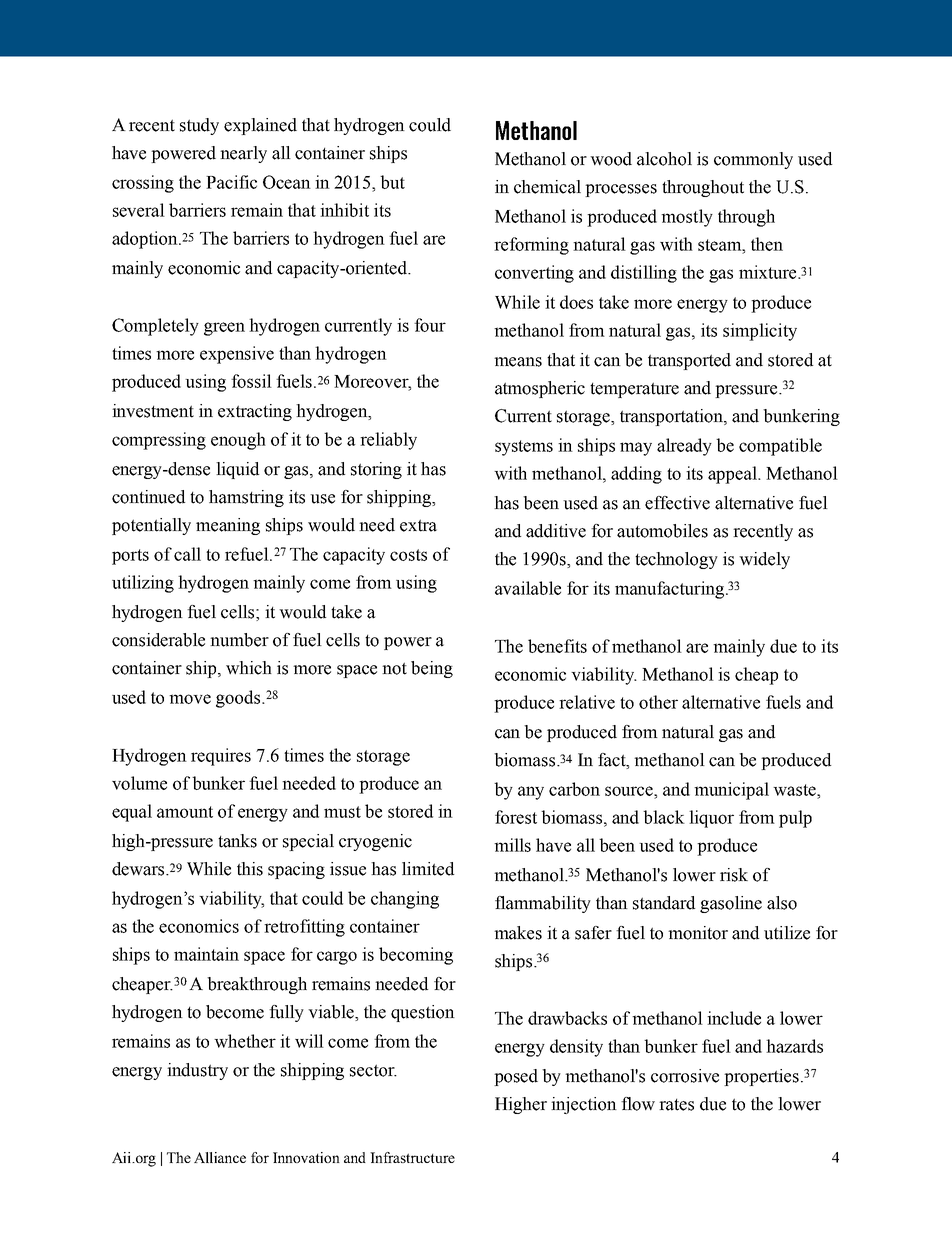  What do you see at coordinates (412, 1157) in the screenshot?
I see `Infrastructure` at bounding box center [412, 1157].
